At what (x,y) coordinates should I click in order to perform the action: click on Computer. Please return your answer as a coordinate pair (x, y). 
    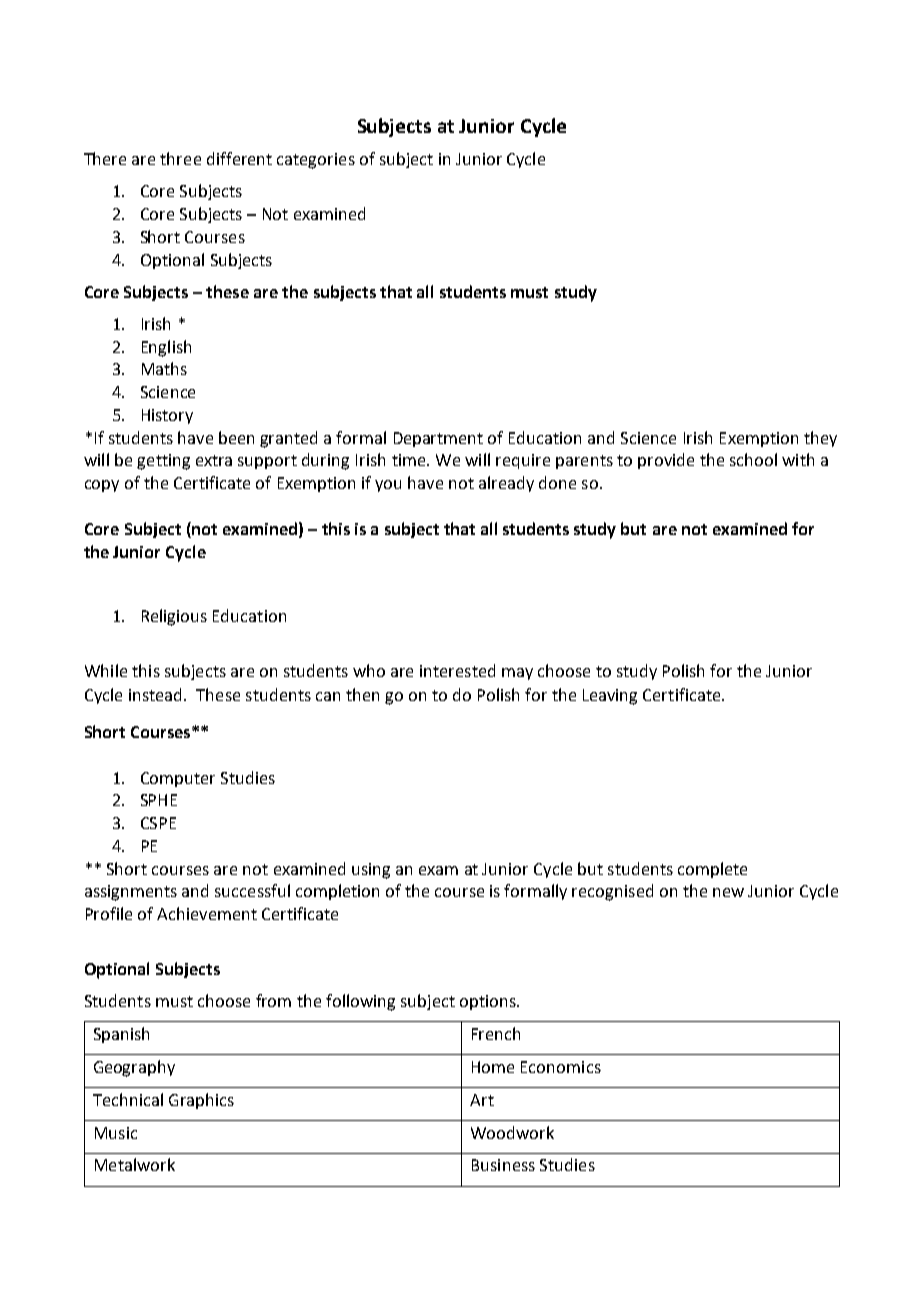
    Looking at the image, I should click on (178, 779).
